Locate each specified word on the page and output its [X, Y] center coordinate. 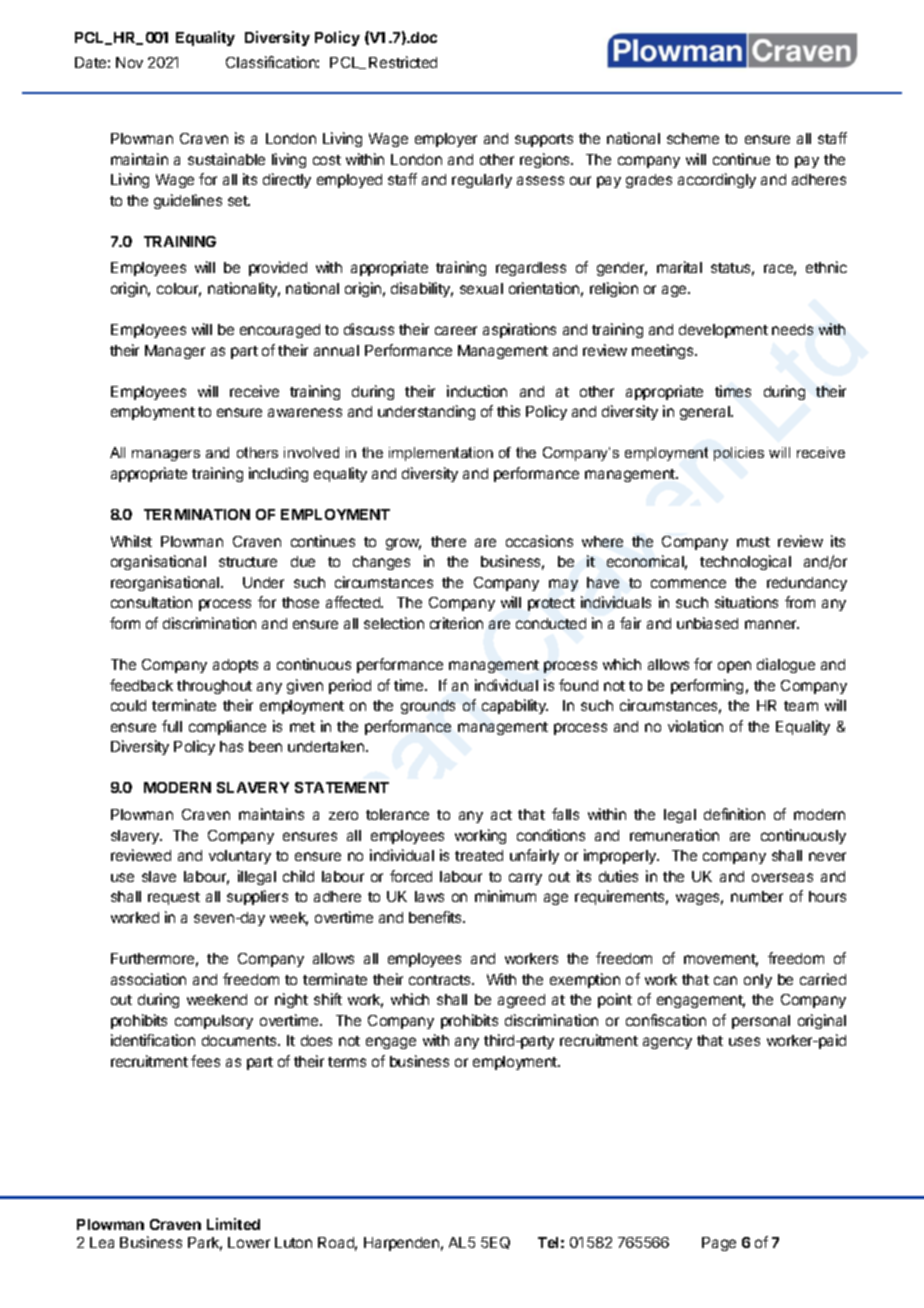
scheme [693, 138]
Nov [129, 62]
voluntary [240, 857]
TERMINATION [197, 514]
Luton [293, 1242]
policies [739, 454]
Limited [233, 1224]
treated [479, 855]
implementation [441, 454]
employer [446, 140]
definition [734, 814]
